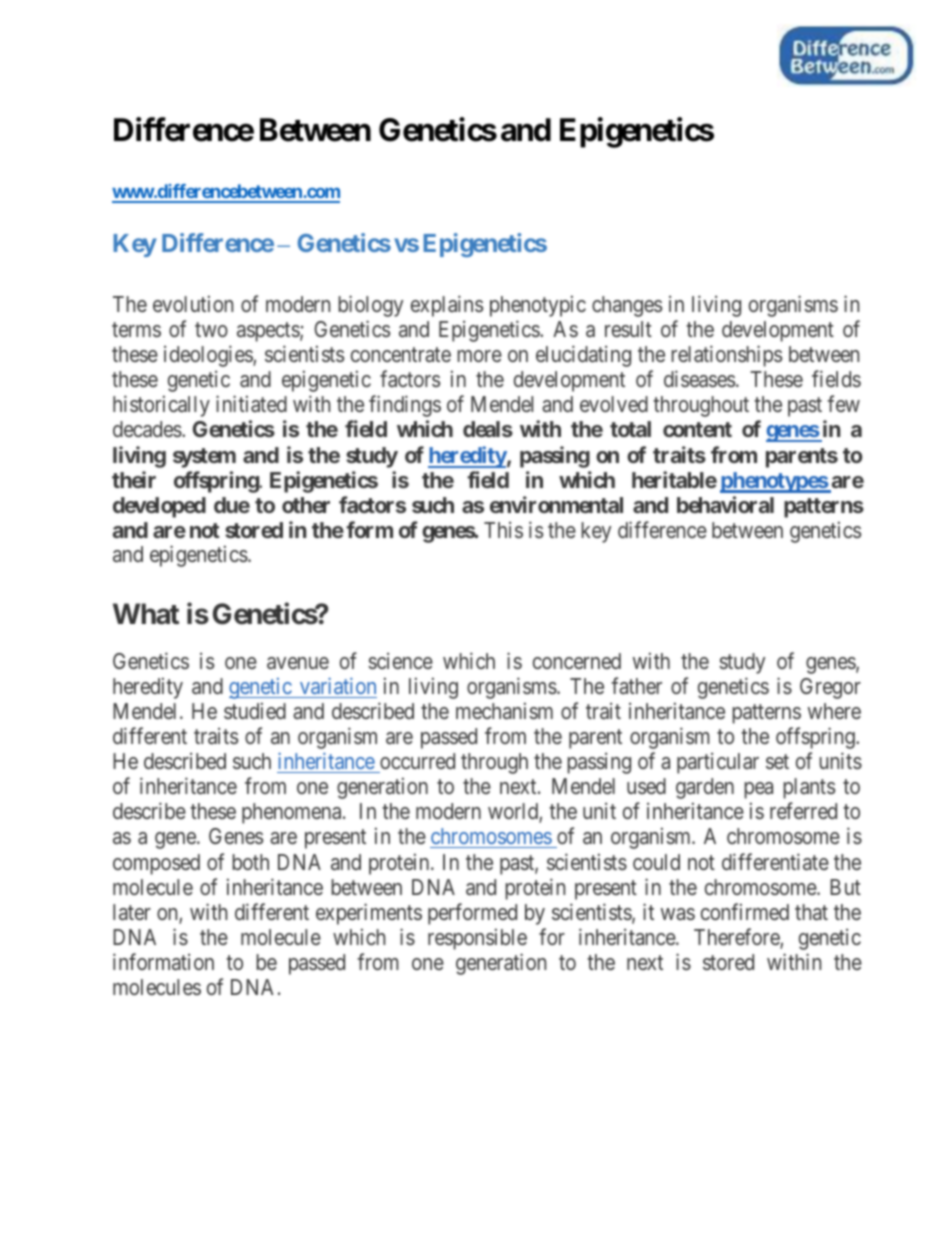  I want to click on environmental, so click(556, 504).
